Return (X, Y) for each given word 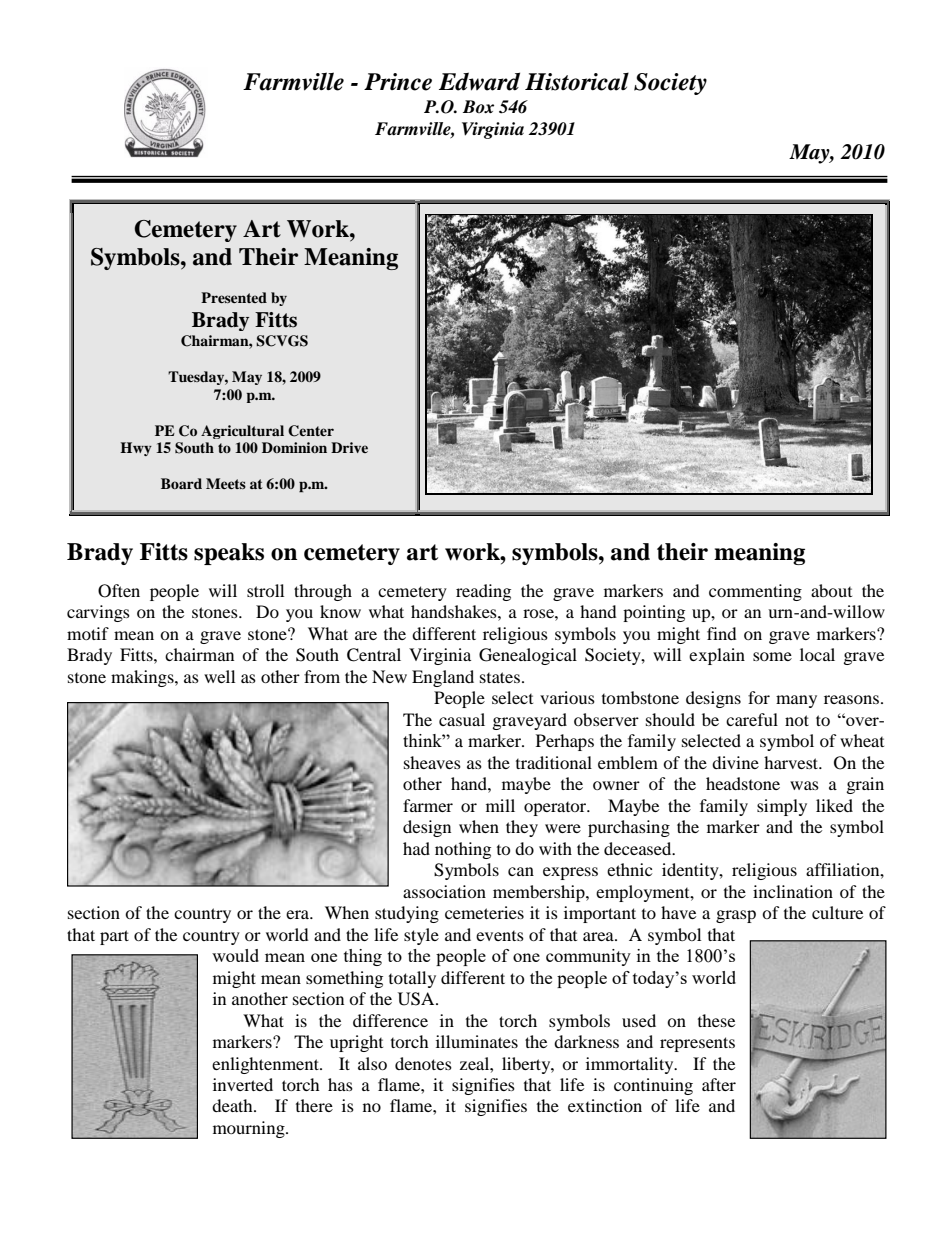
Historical (577, 81)
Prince (398, 82)
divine (735, 762)
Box (478, 106)
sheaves (432, 762)
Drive (349, 447)
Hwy (136, 449)
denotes (423, 1063)
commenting (755, 592)
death (233, 1105)
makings (143, 678)
